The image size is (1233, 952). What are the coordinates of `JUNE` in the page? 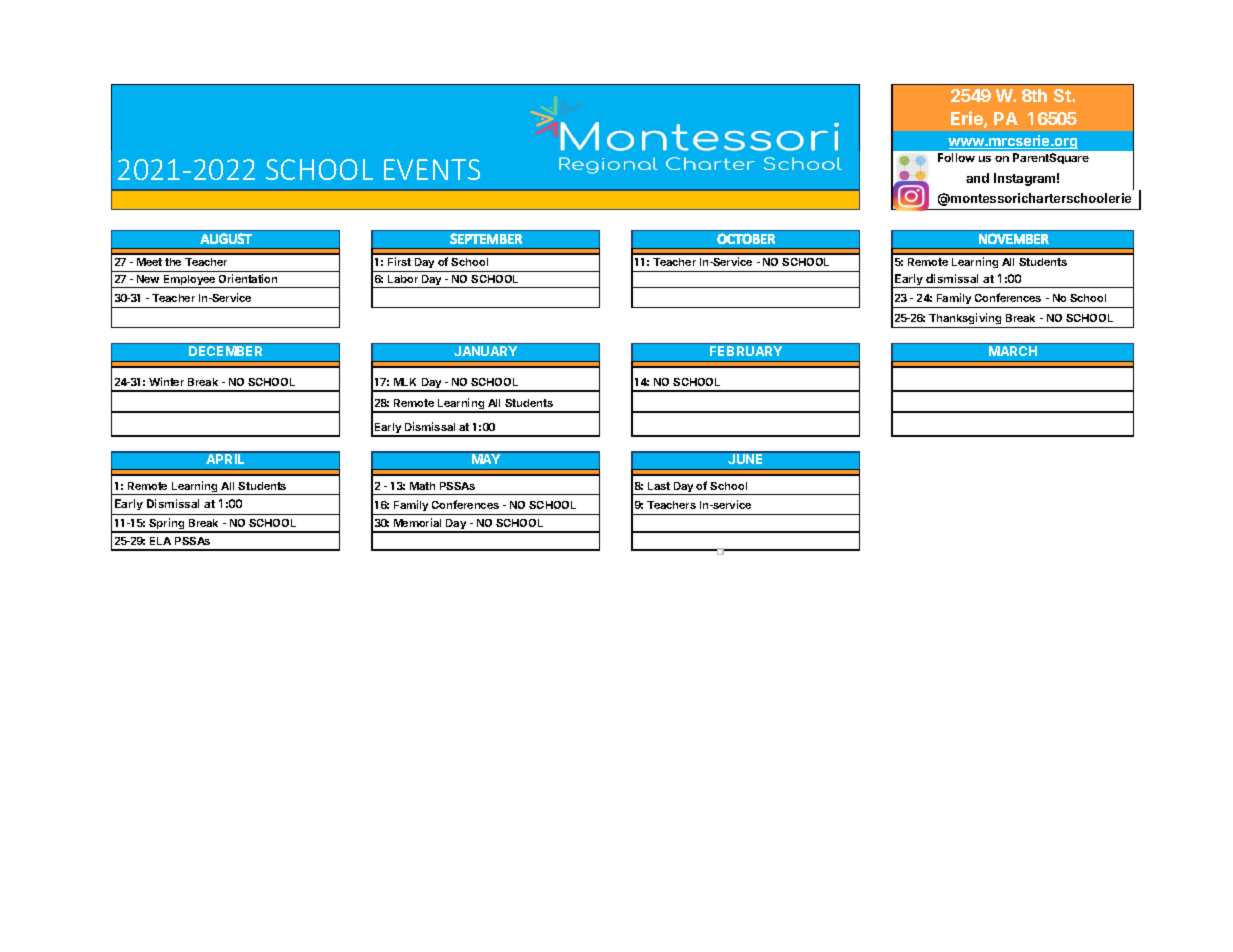 It's located at (745, 459).
